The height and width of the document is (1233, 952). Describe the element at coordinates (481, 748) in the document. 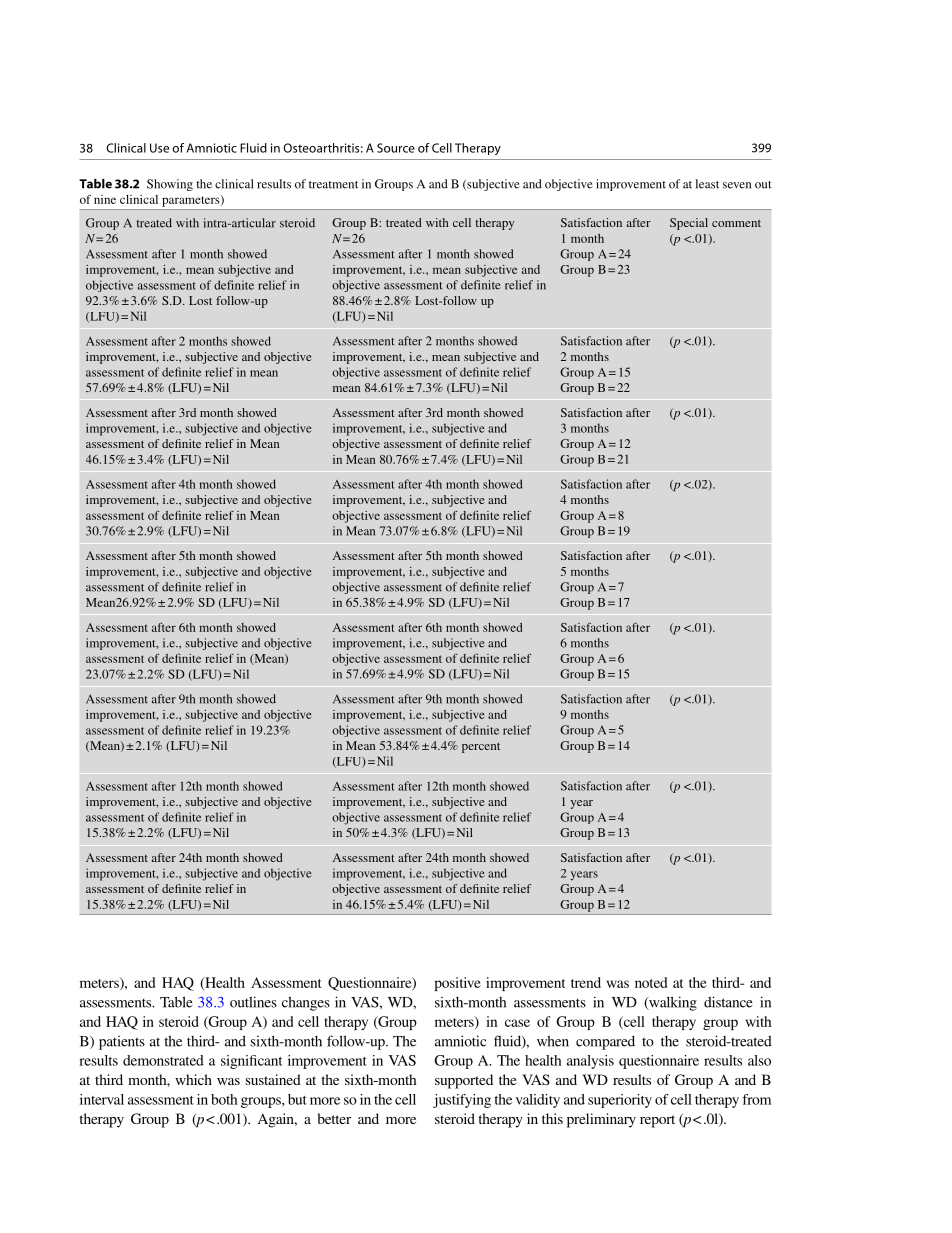

I see `percent` at that location.
